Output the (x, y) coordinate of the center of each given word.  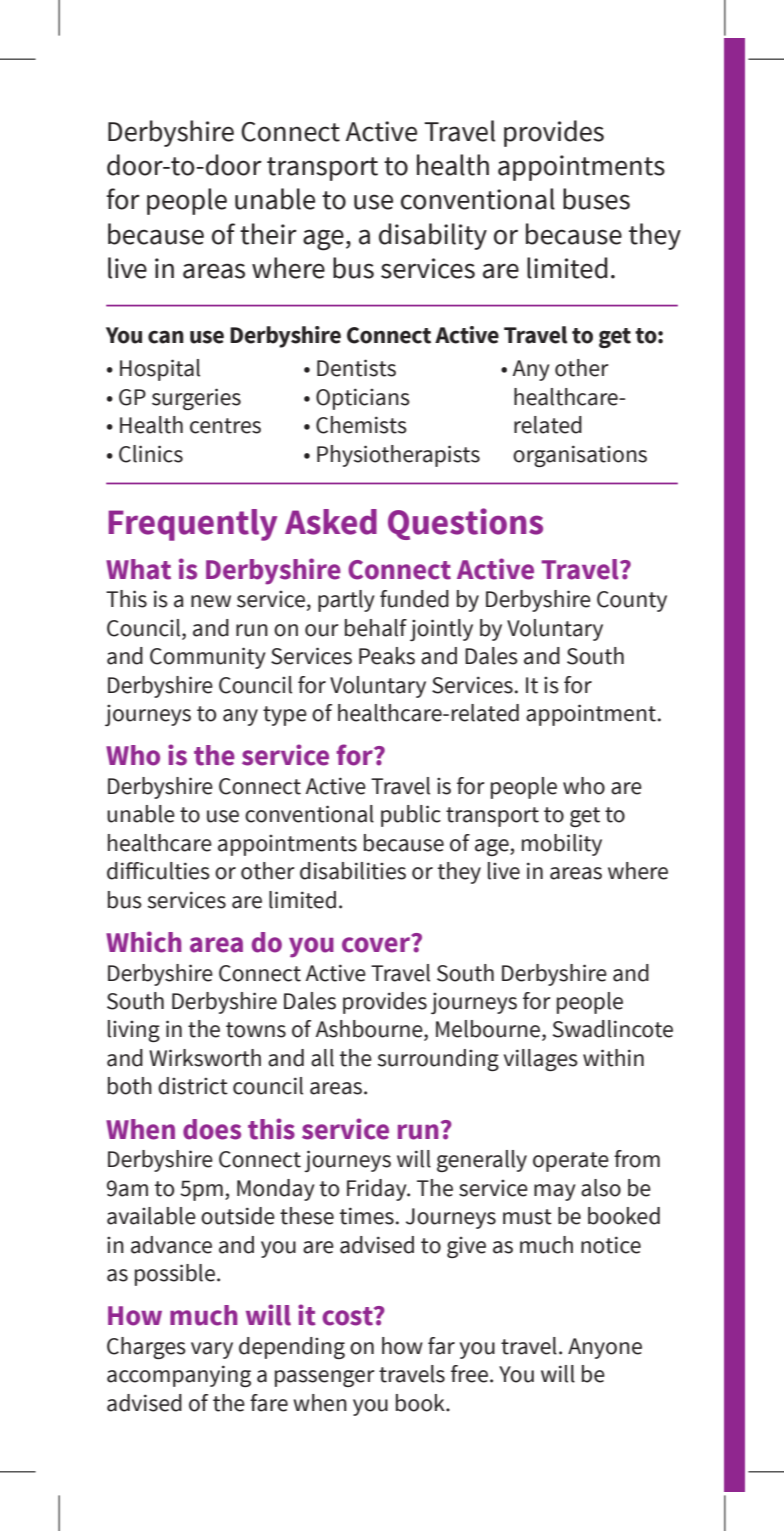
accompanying (179, 1376)
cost (348, 1316)
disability (433, 236)
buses (596, 199)
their (268, 234)
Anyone (605, 1348)
